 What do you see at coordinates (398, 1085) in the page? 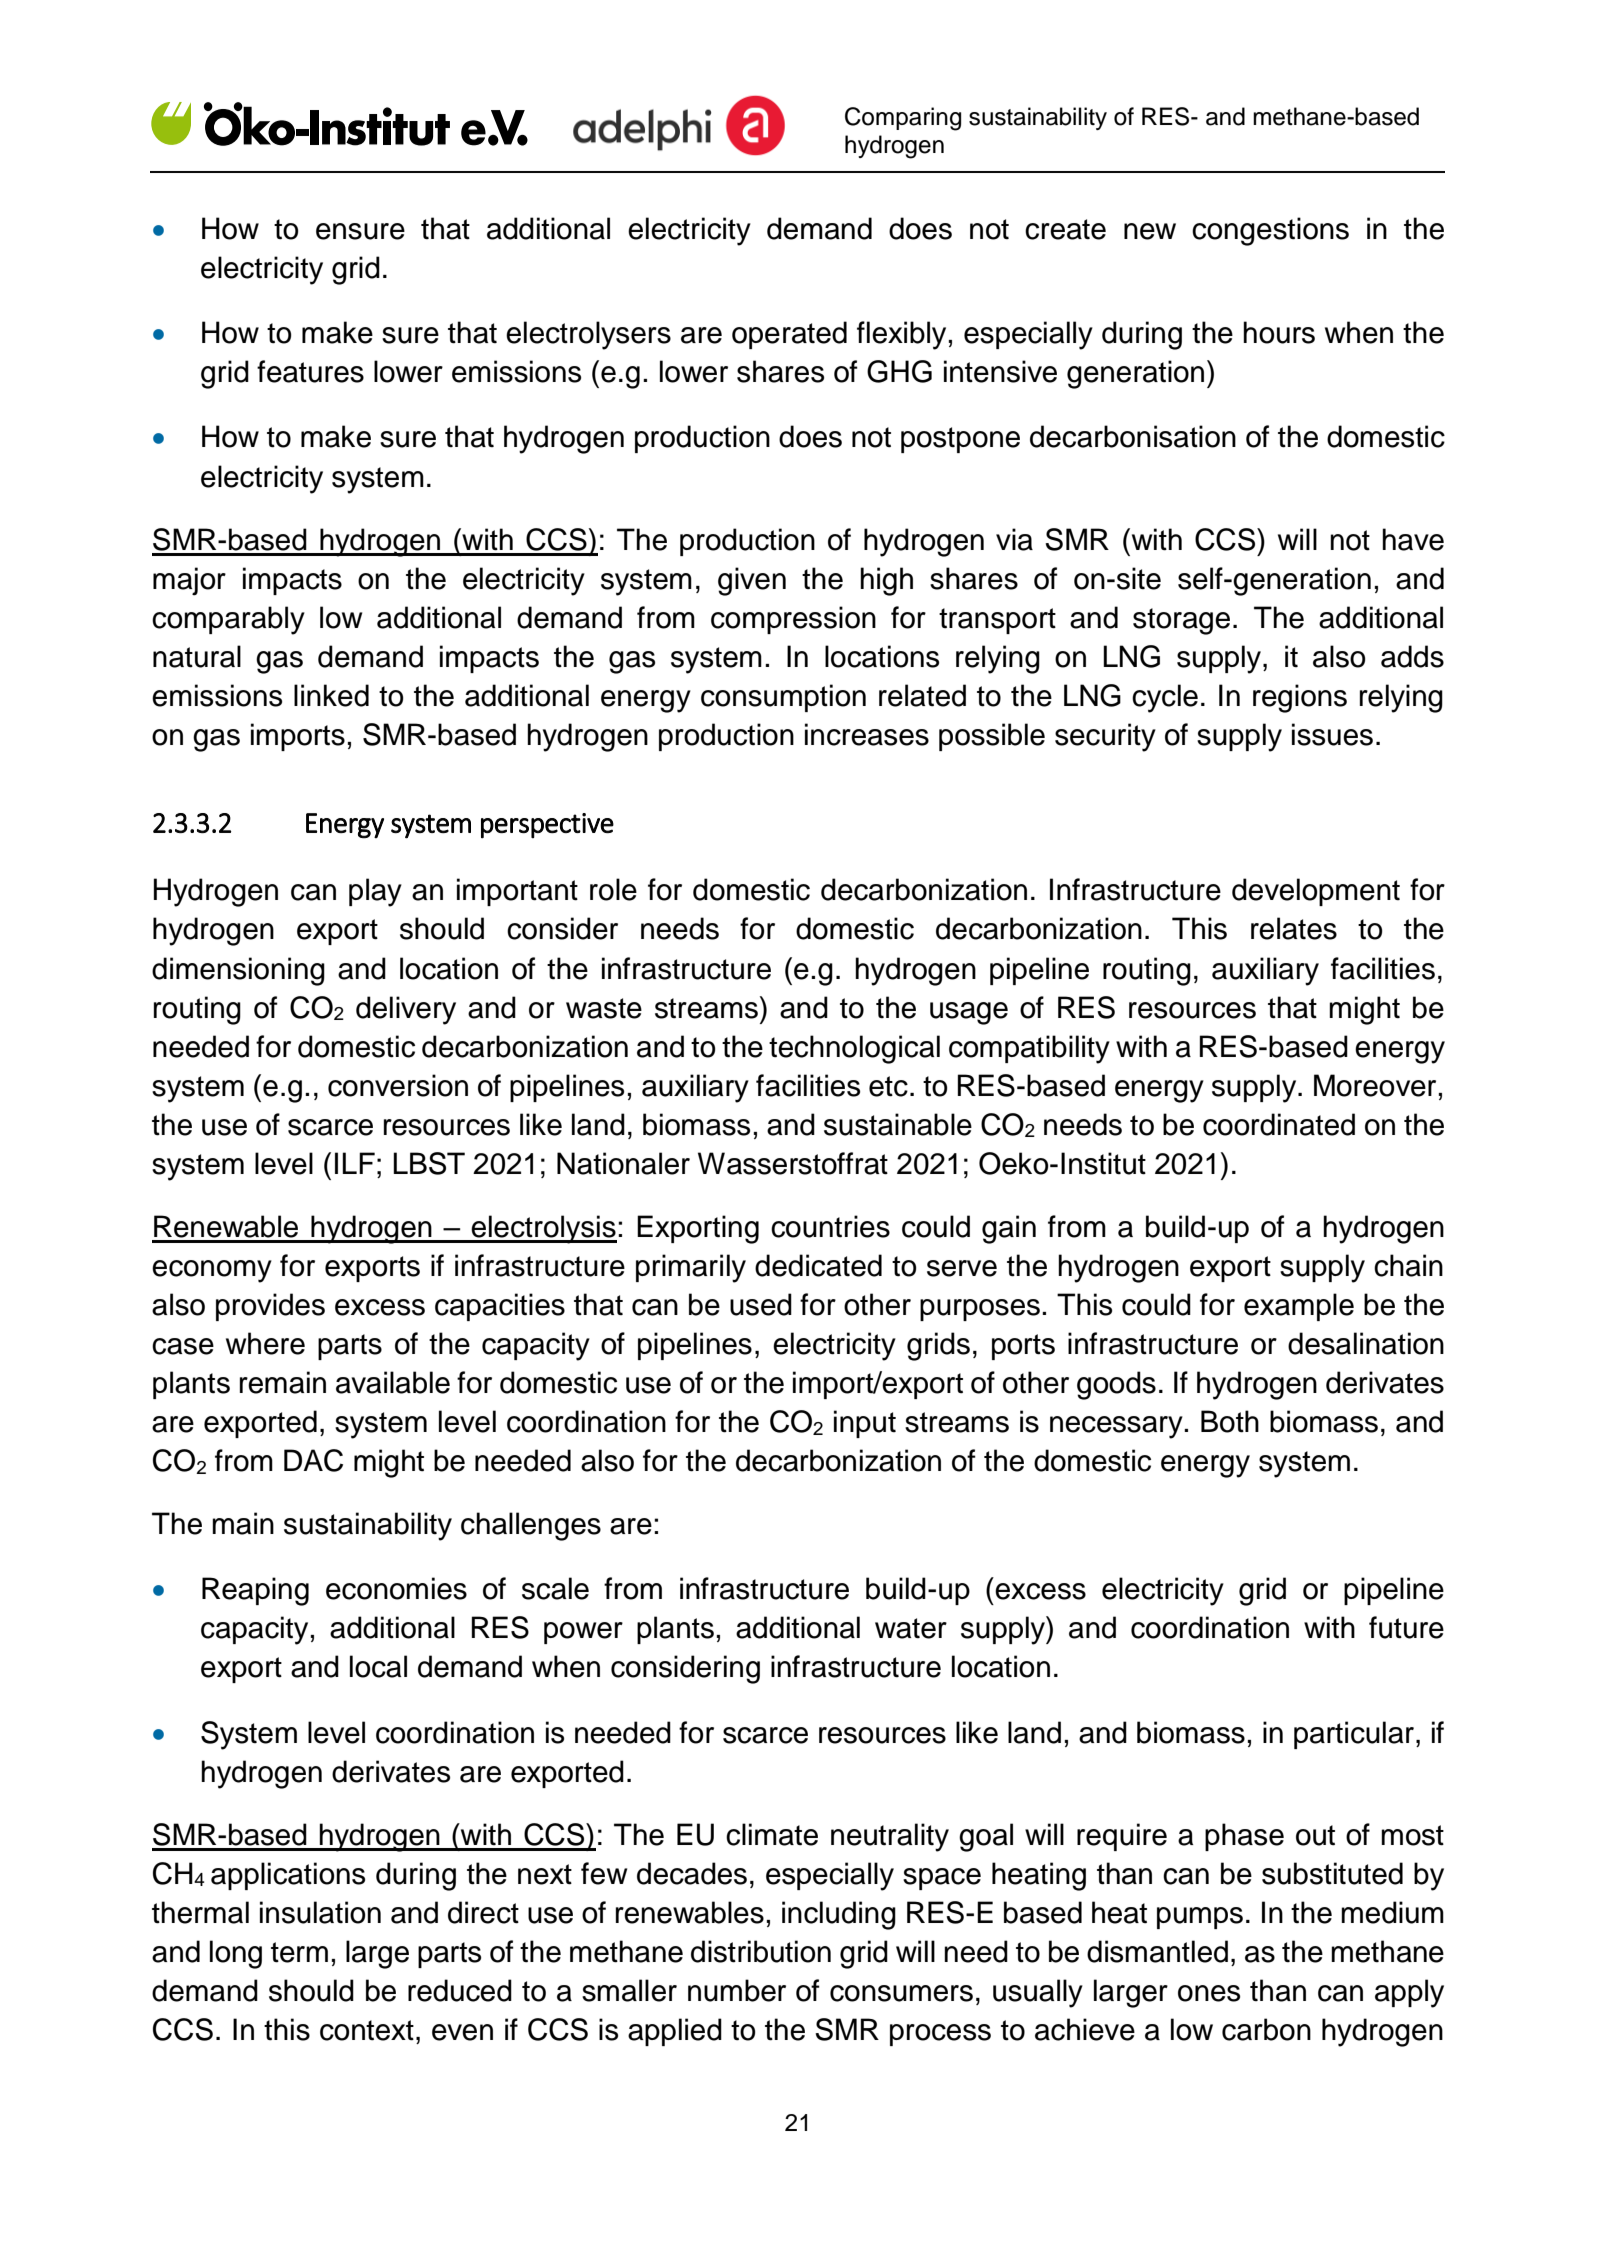
I see `conversion` at bounding box center [398, 1085].
